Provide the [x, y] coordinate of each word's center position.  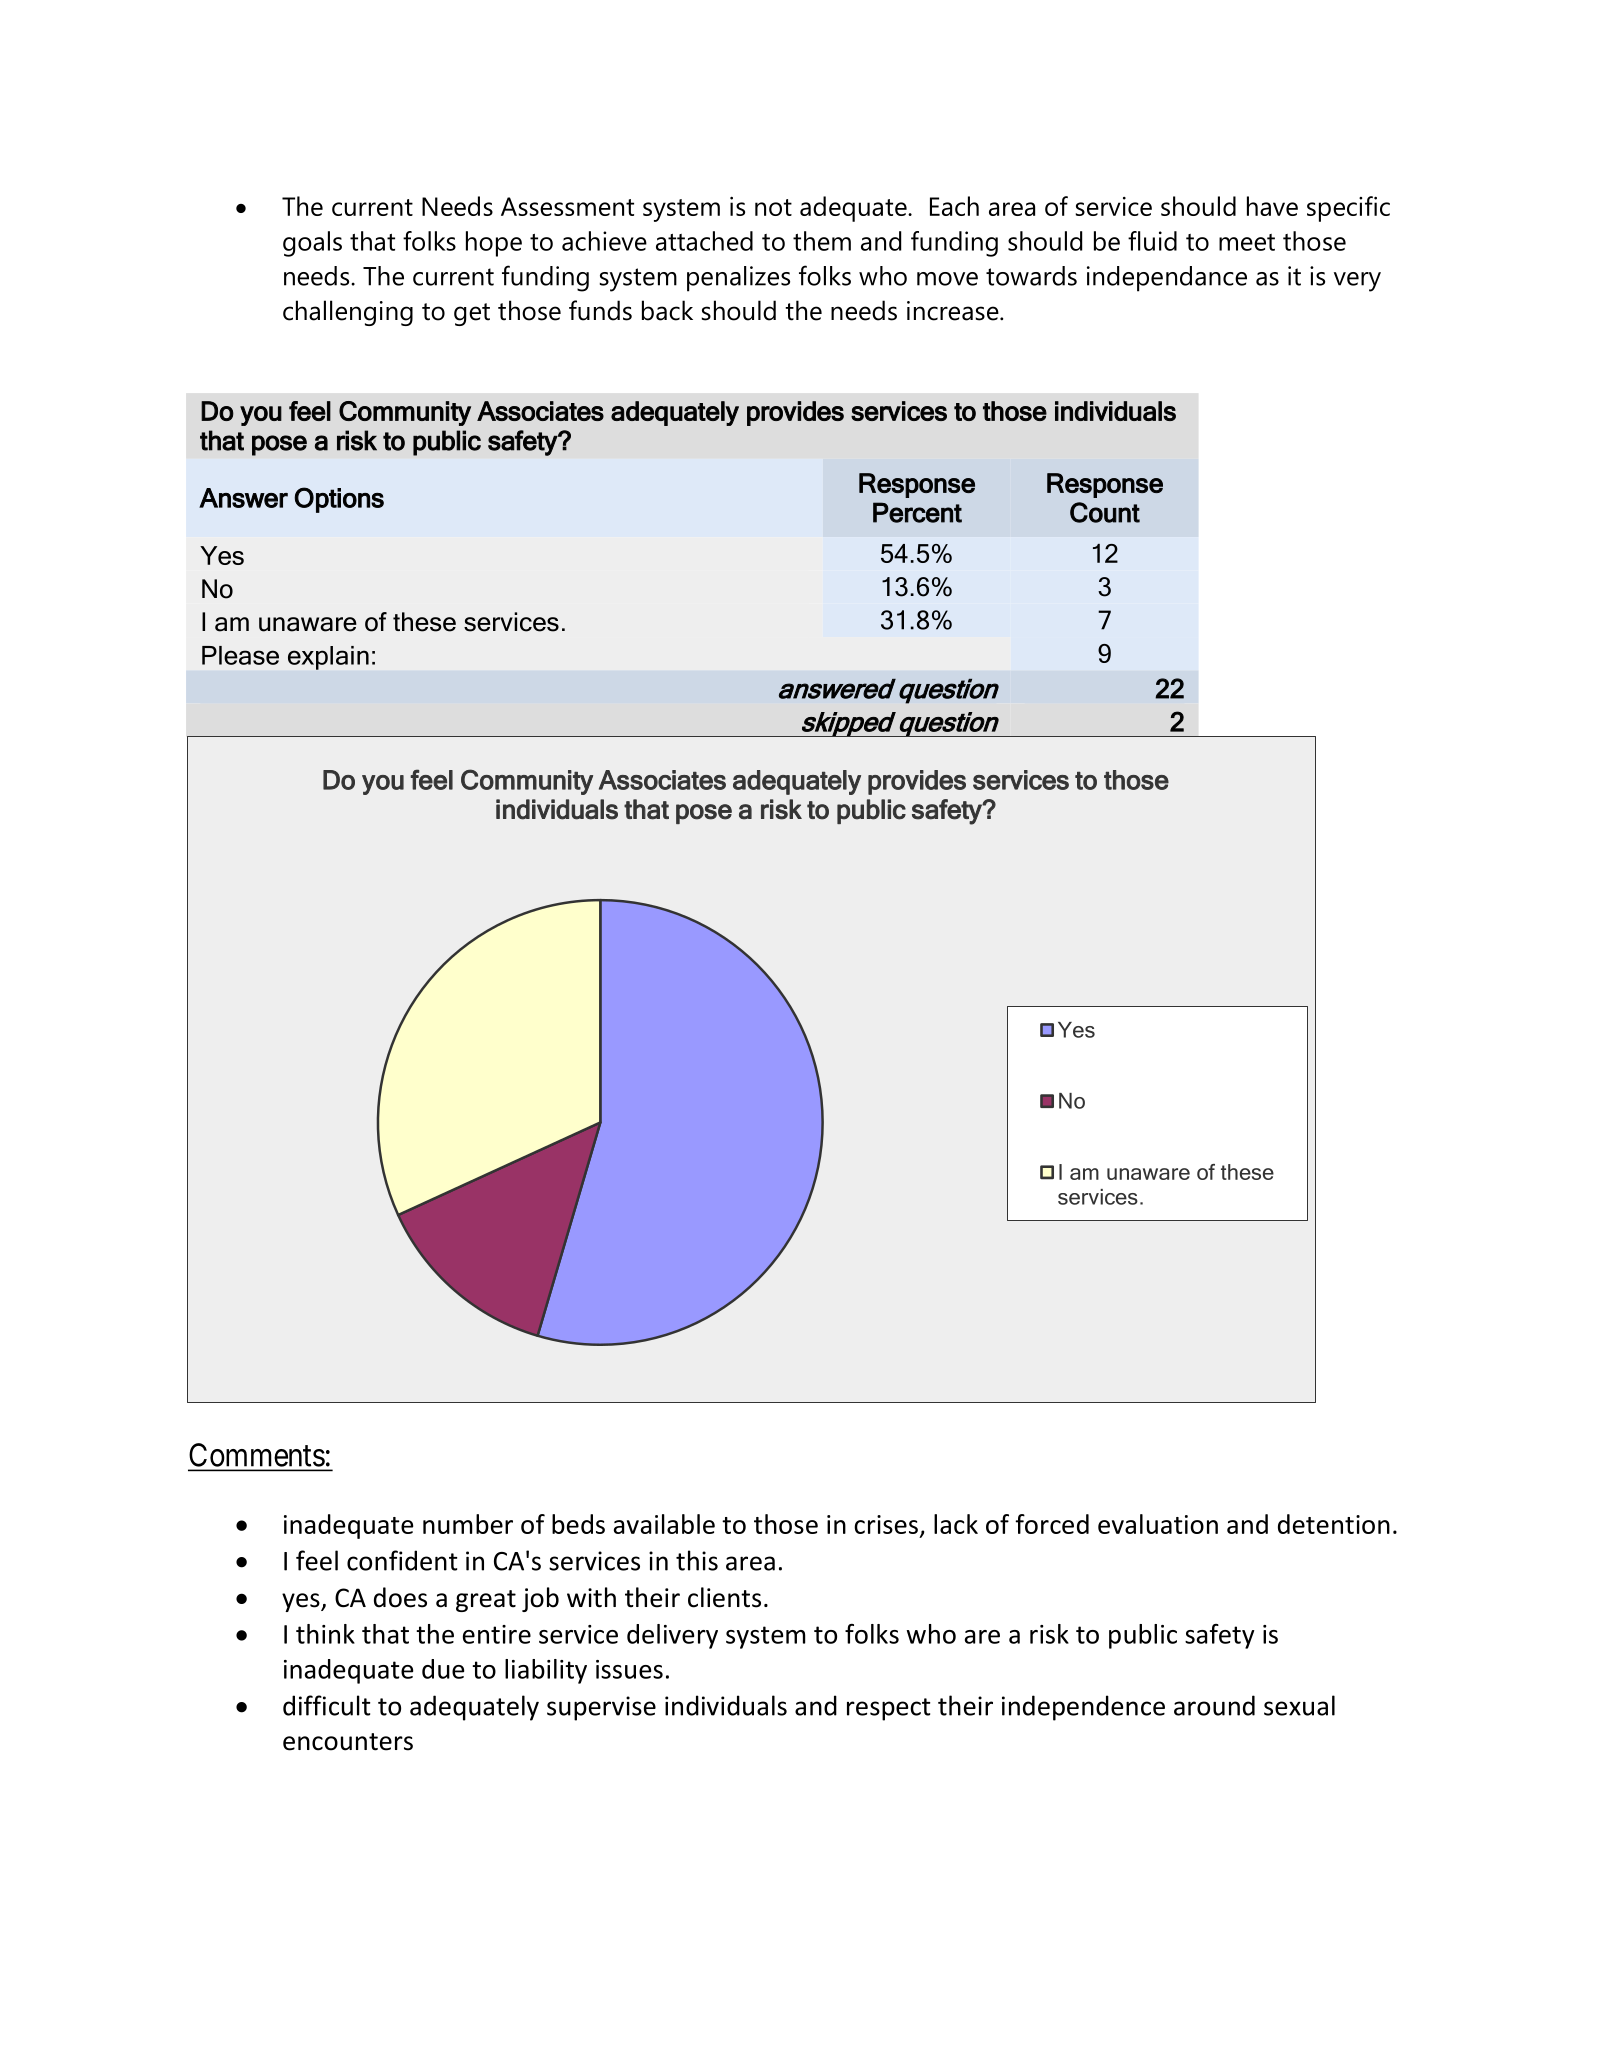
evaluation [1158, 1524]
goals [312, 244]
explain [328, 658]
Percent [917, 512]
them [822, 241]
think [325, 1634]
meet [1247, 242]
